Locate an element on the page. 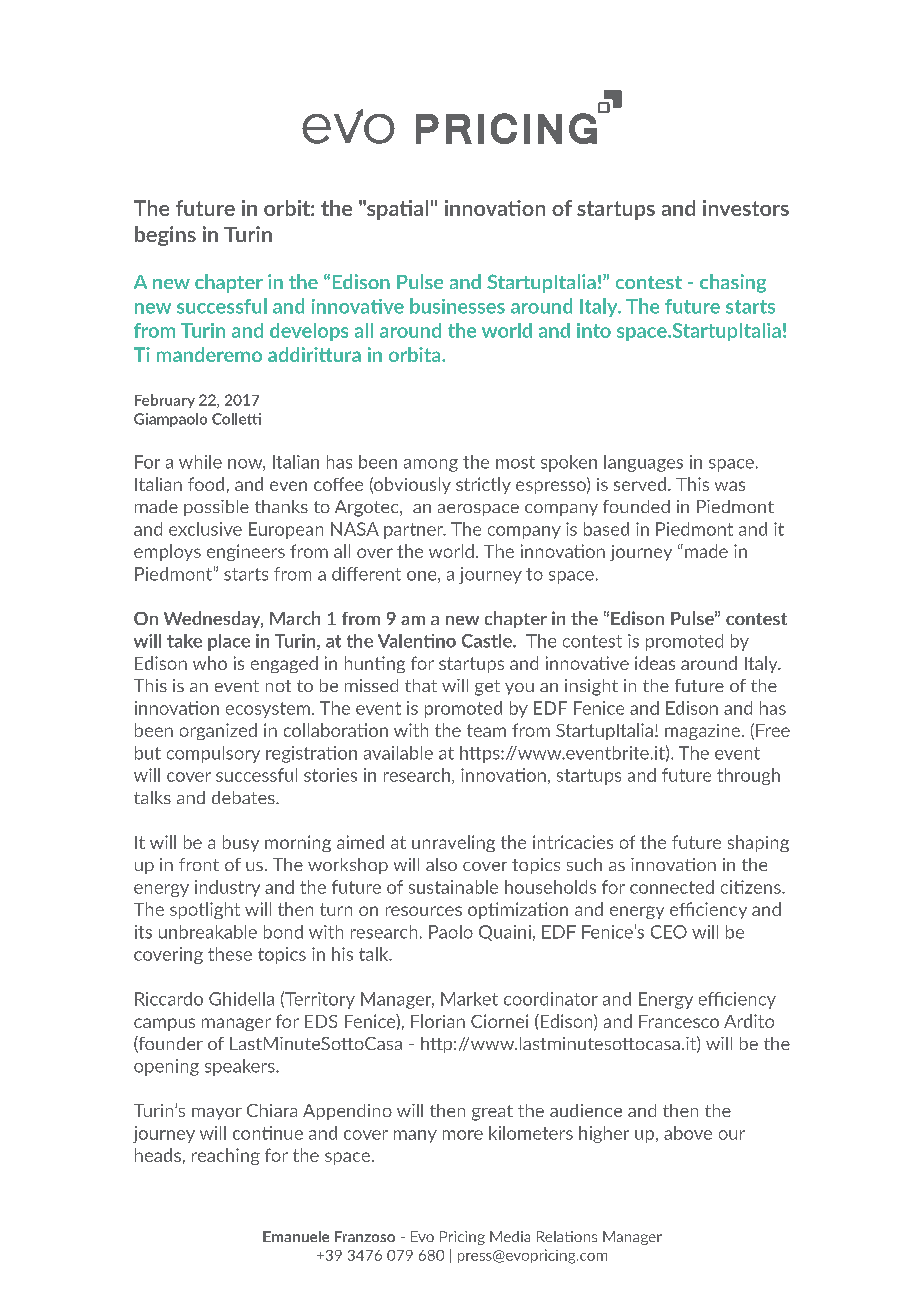 This document has width=924, height=1308. Media is located at coordinates (510, 1236).
